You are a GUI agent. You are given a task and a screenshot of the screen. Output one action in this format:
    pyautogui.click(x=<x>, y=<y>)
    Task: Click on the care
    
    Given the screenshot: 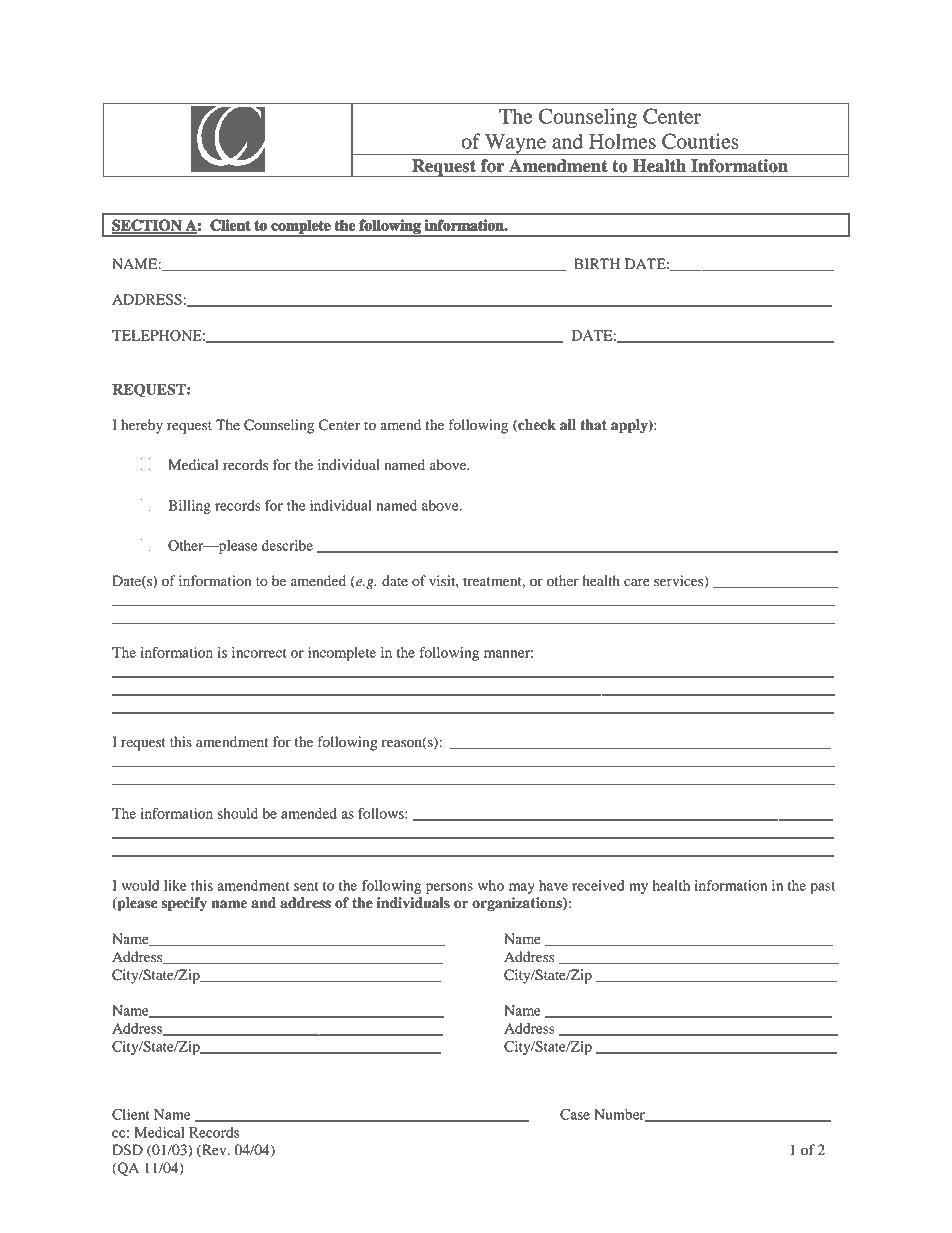 What is the action you would take?
    pyautogui.click(x=637, y=582)
